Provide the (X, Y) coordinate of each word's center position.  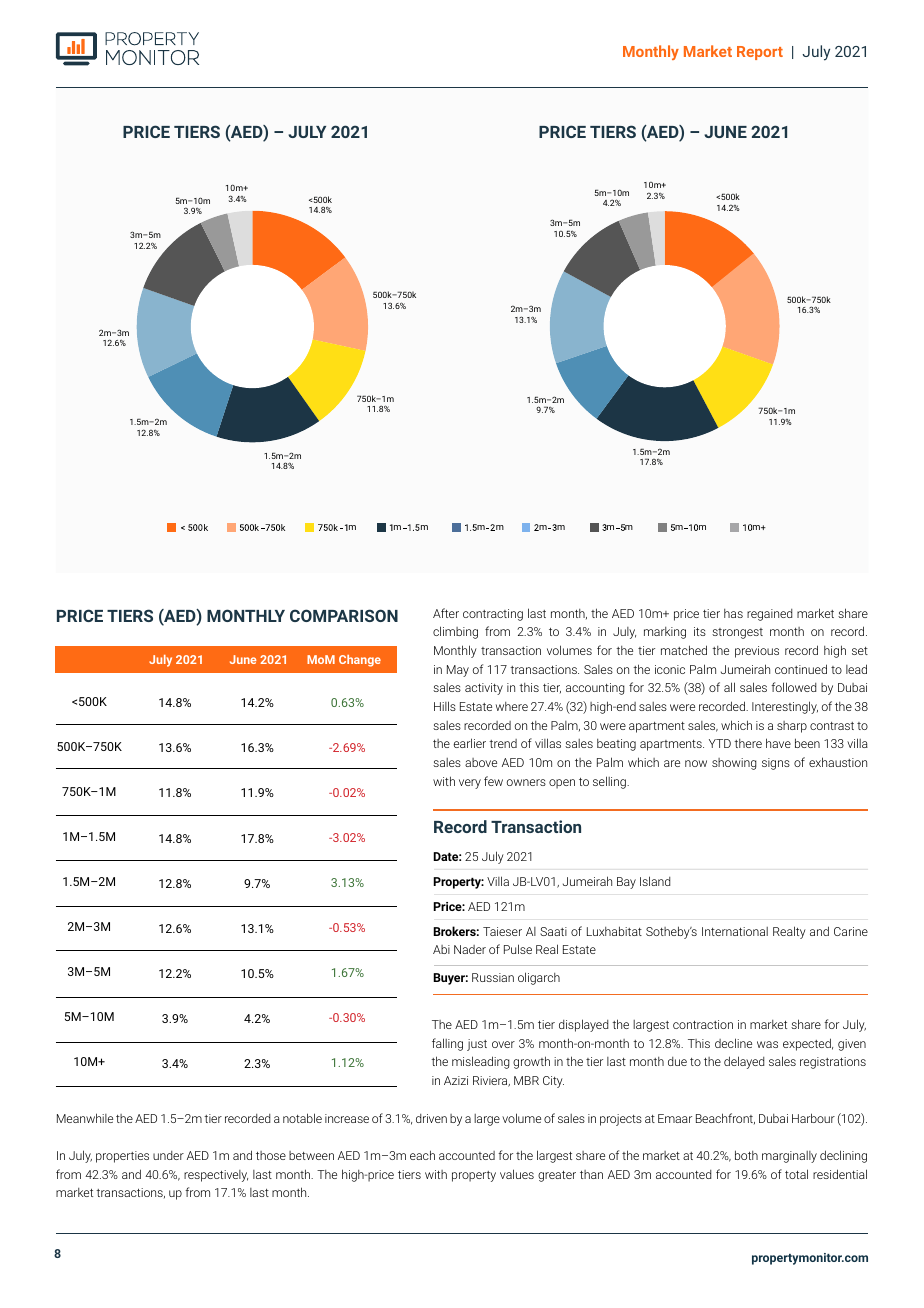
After (446, 613)
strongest (737, 633)
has (733, 613)
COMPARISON (344, 615)
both (746, 1155)
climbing (455, 632)
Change (360, 661)
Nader (470, 949)
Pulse (518, 949)
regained (769, 615)
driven (431, 1118)
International (735, 931)
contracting (493, 615)
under (168, 1155)
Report (760, 53)
